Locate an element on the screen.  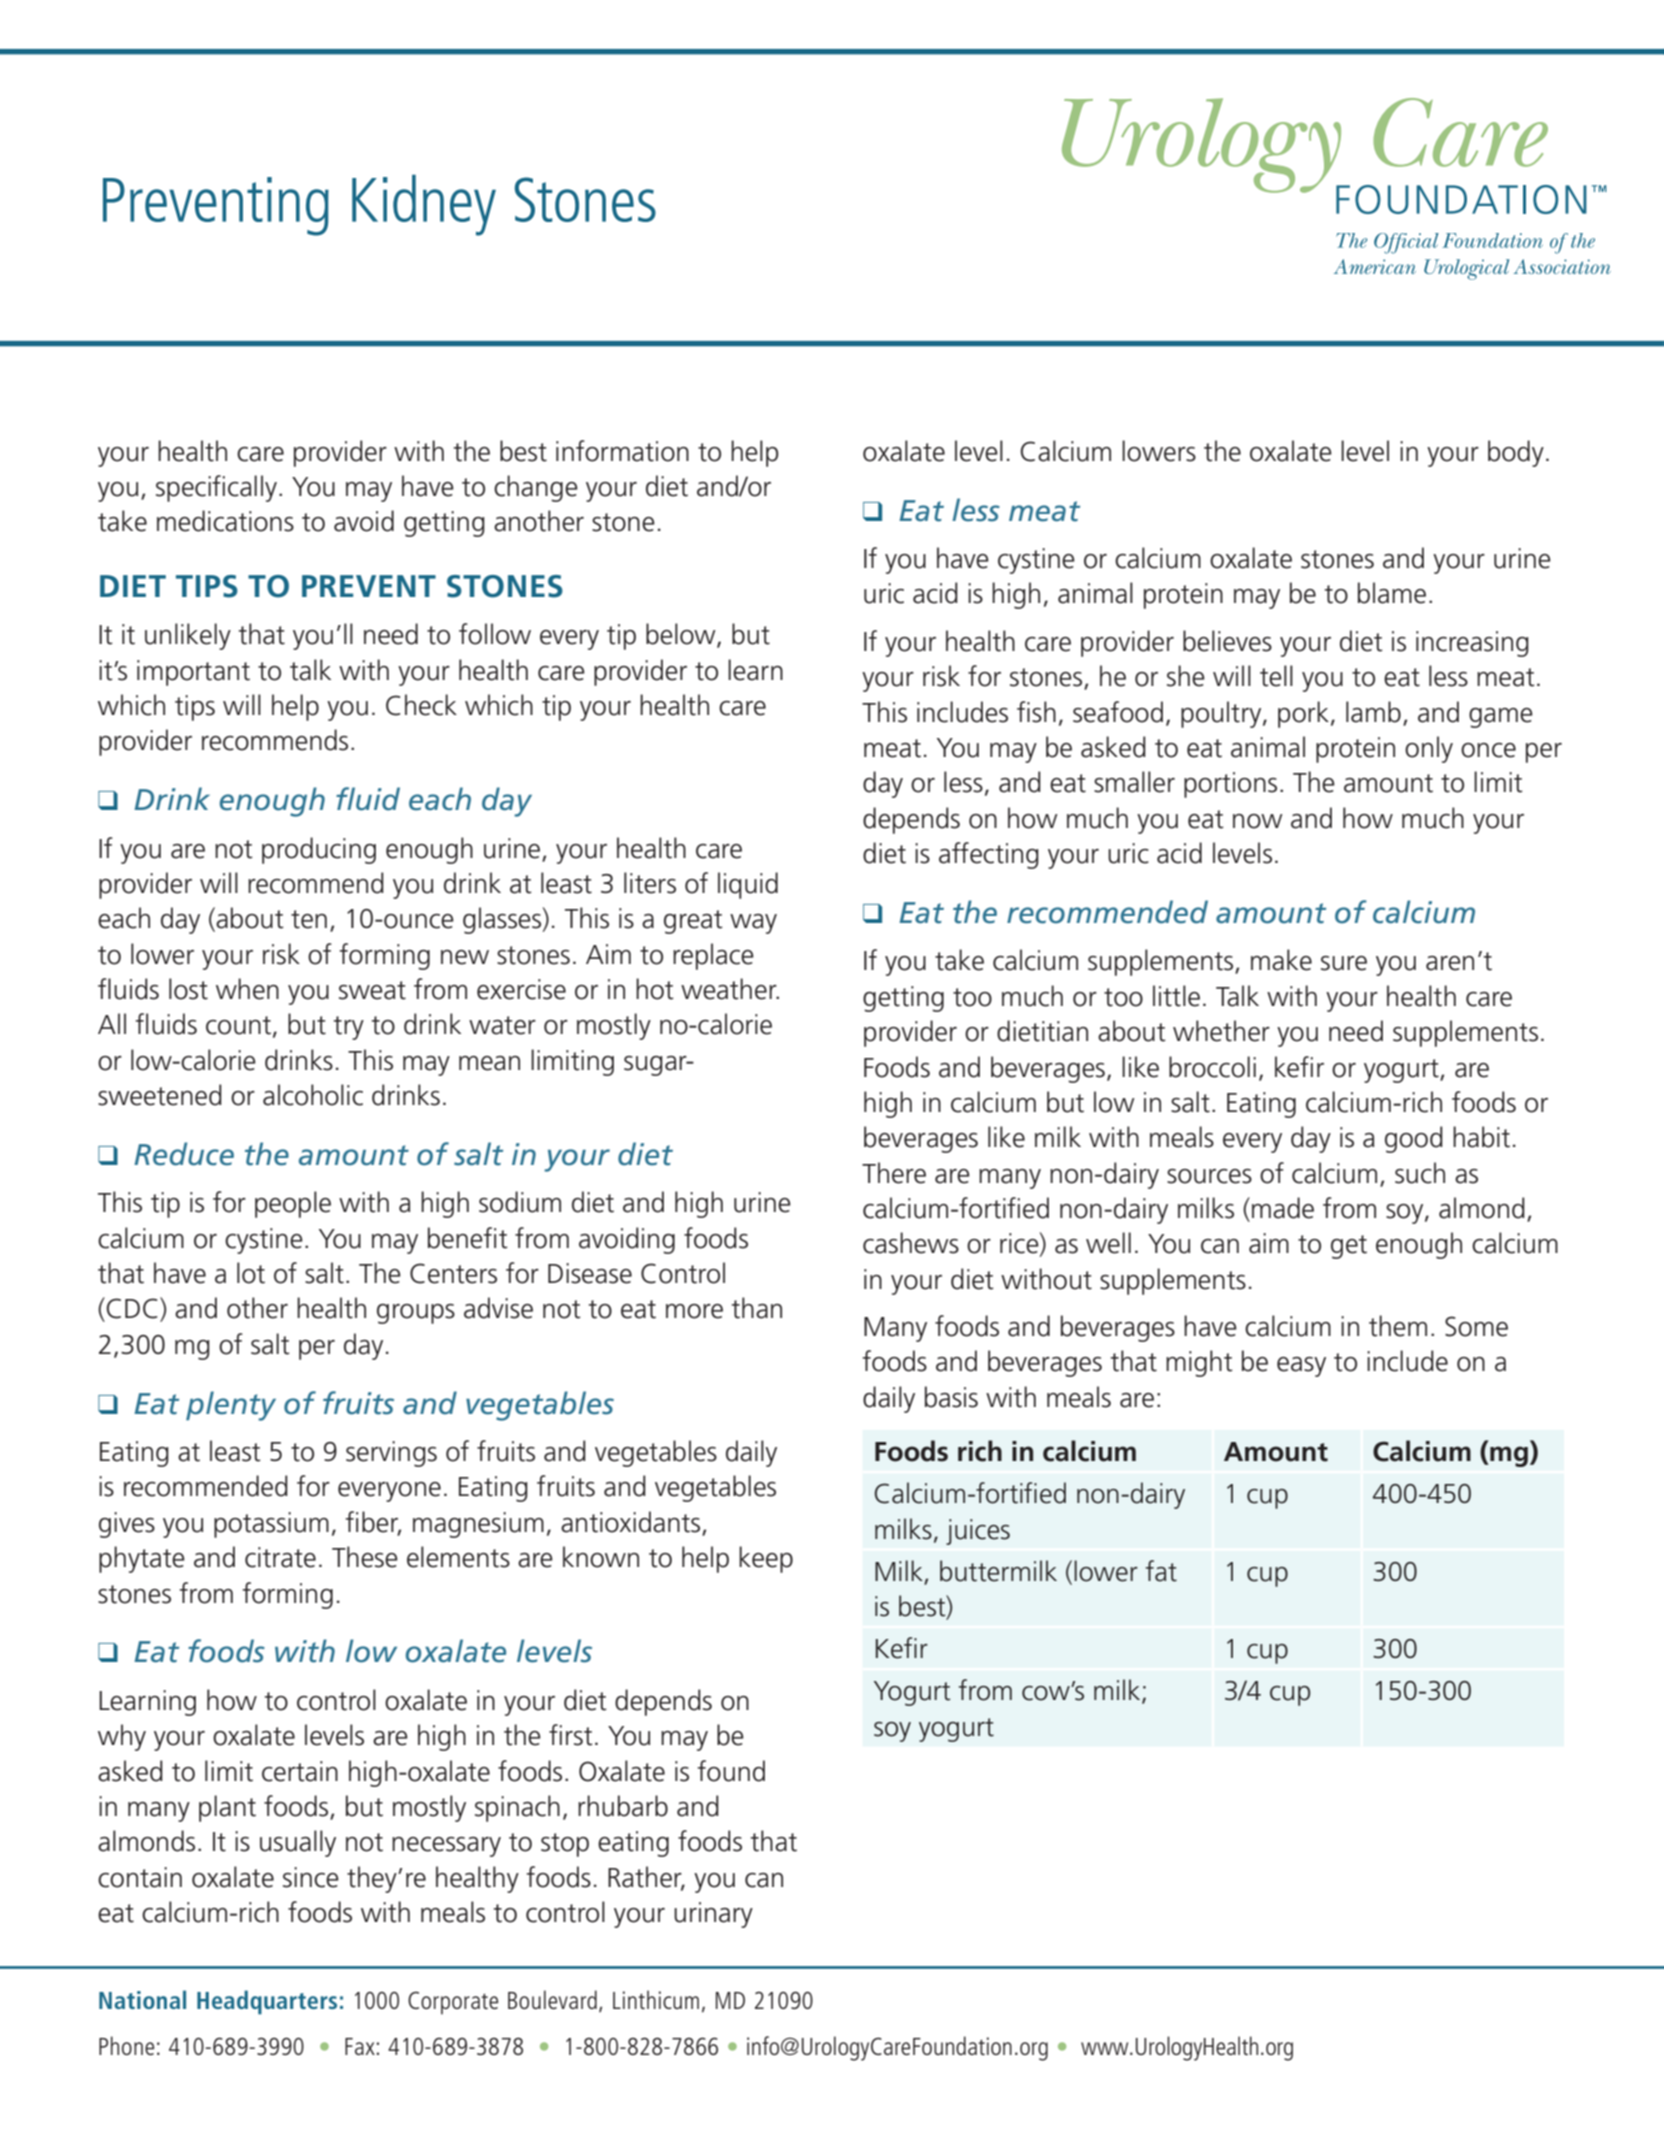
blame is located at coordinates (1392, 593).
